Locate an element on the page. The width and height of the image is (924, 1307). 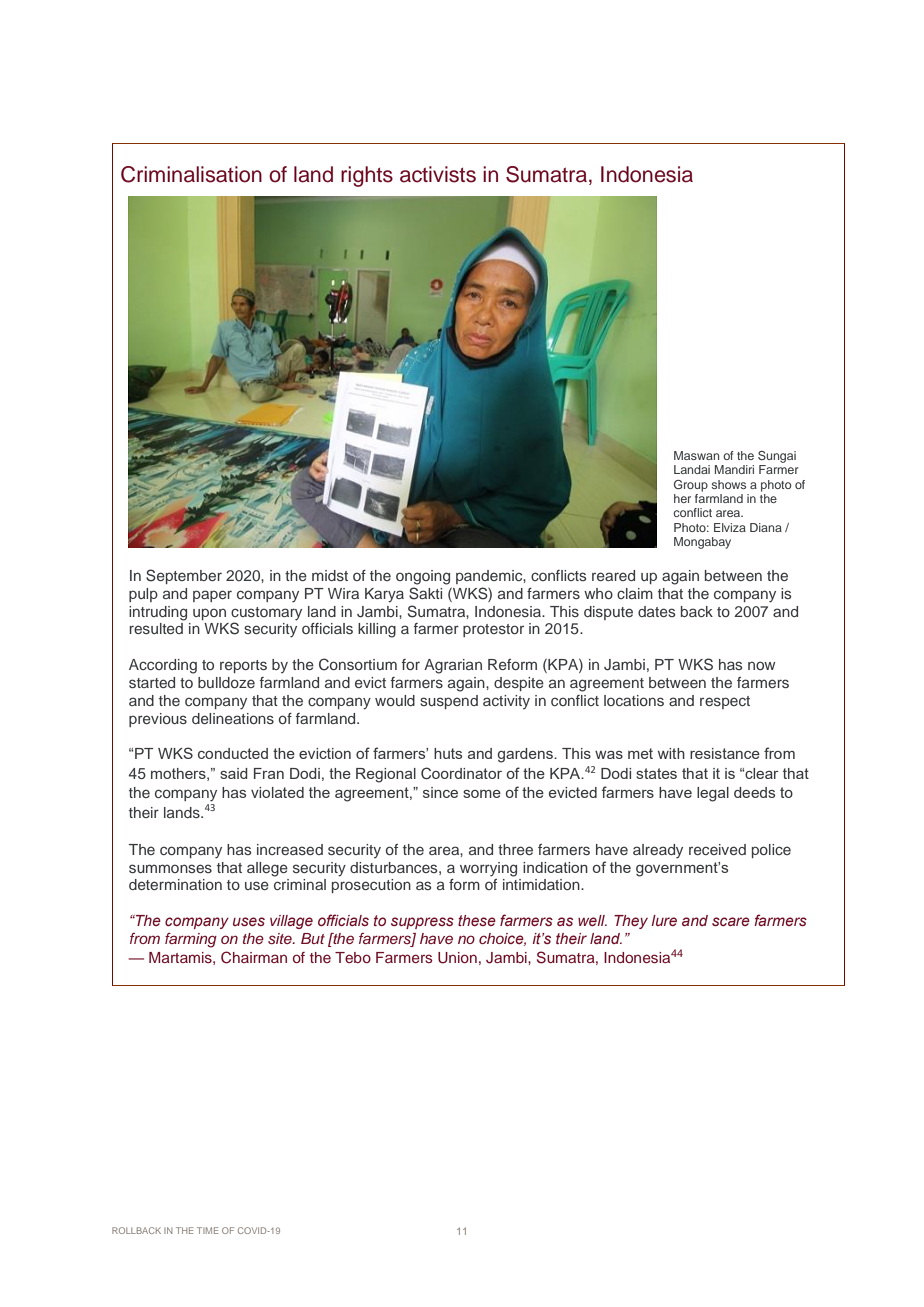
protestor is located at coordinates (493, 630).
